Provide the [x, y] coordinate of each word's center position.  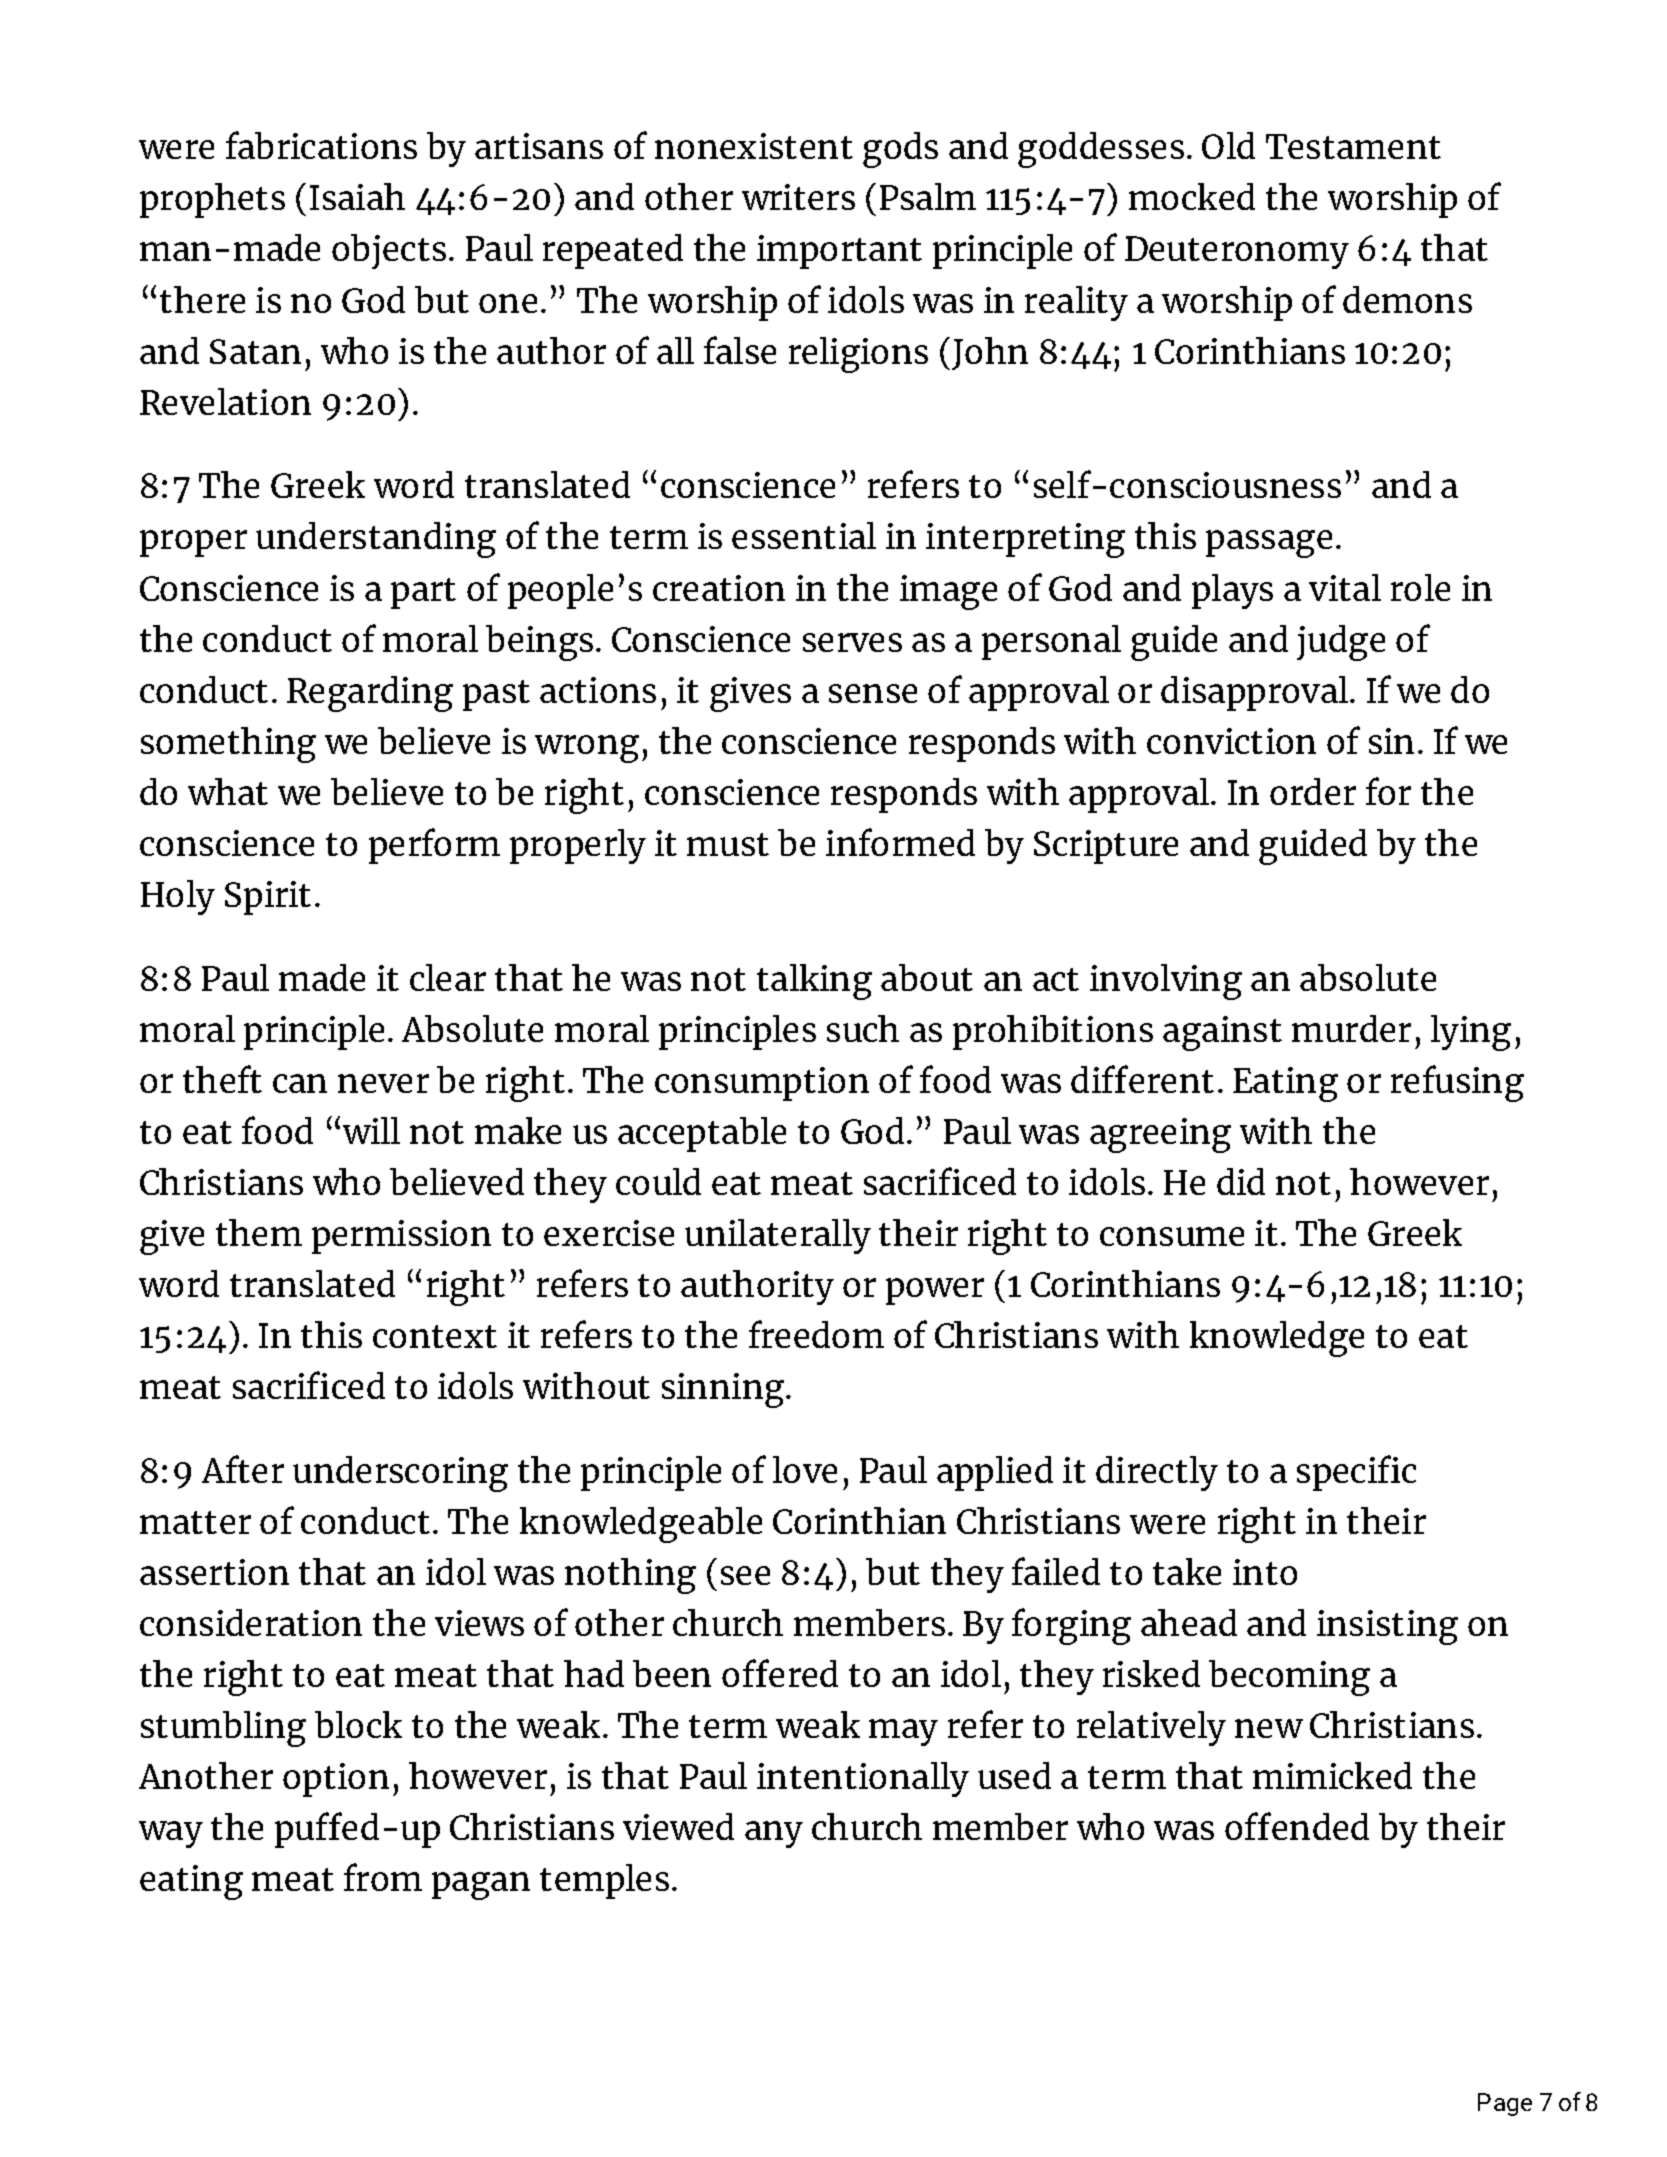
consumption [762, 1084]
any [774, 1834]
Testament [1353, 146]
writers [798, 197]
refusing [1457, 1083]
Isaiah [357, 196]
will [371, 1130]
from [383, 1877]
